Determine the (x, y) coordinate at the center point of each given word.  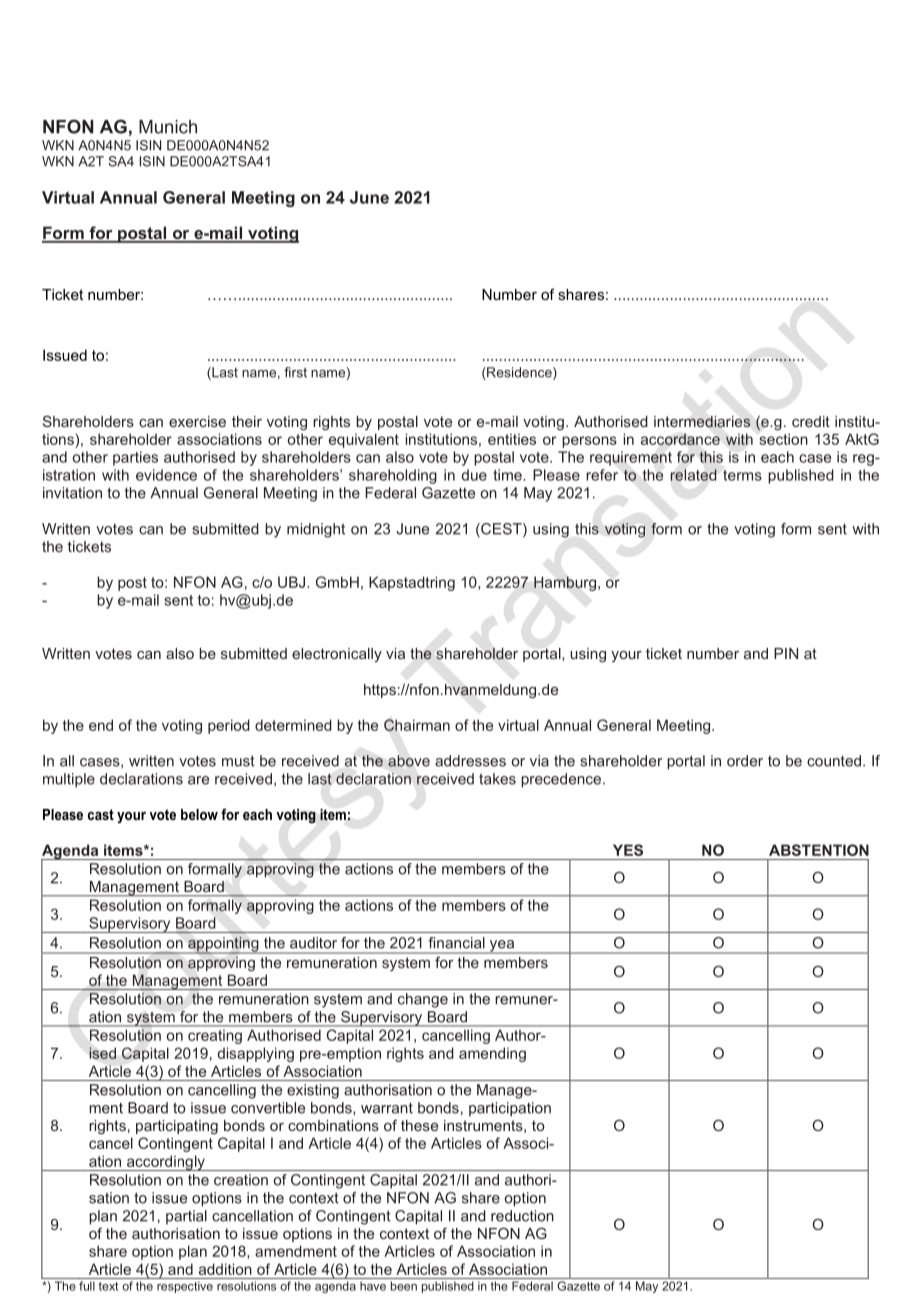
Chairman (417, 725)
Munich (168, 127)
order (745, 761)
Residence (519, 373)
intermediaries (702, 422)
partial (186, 1217)
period (229, 726)
